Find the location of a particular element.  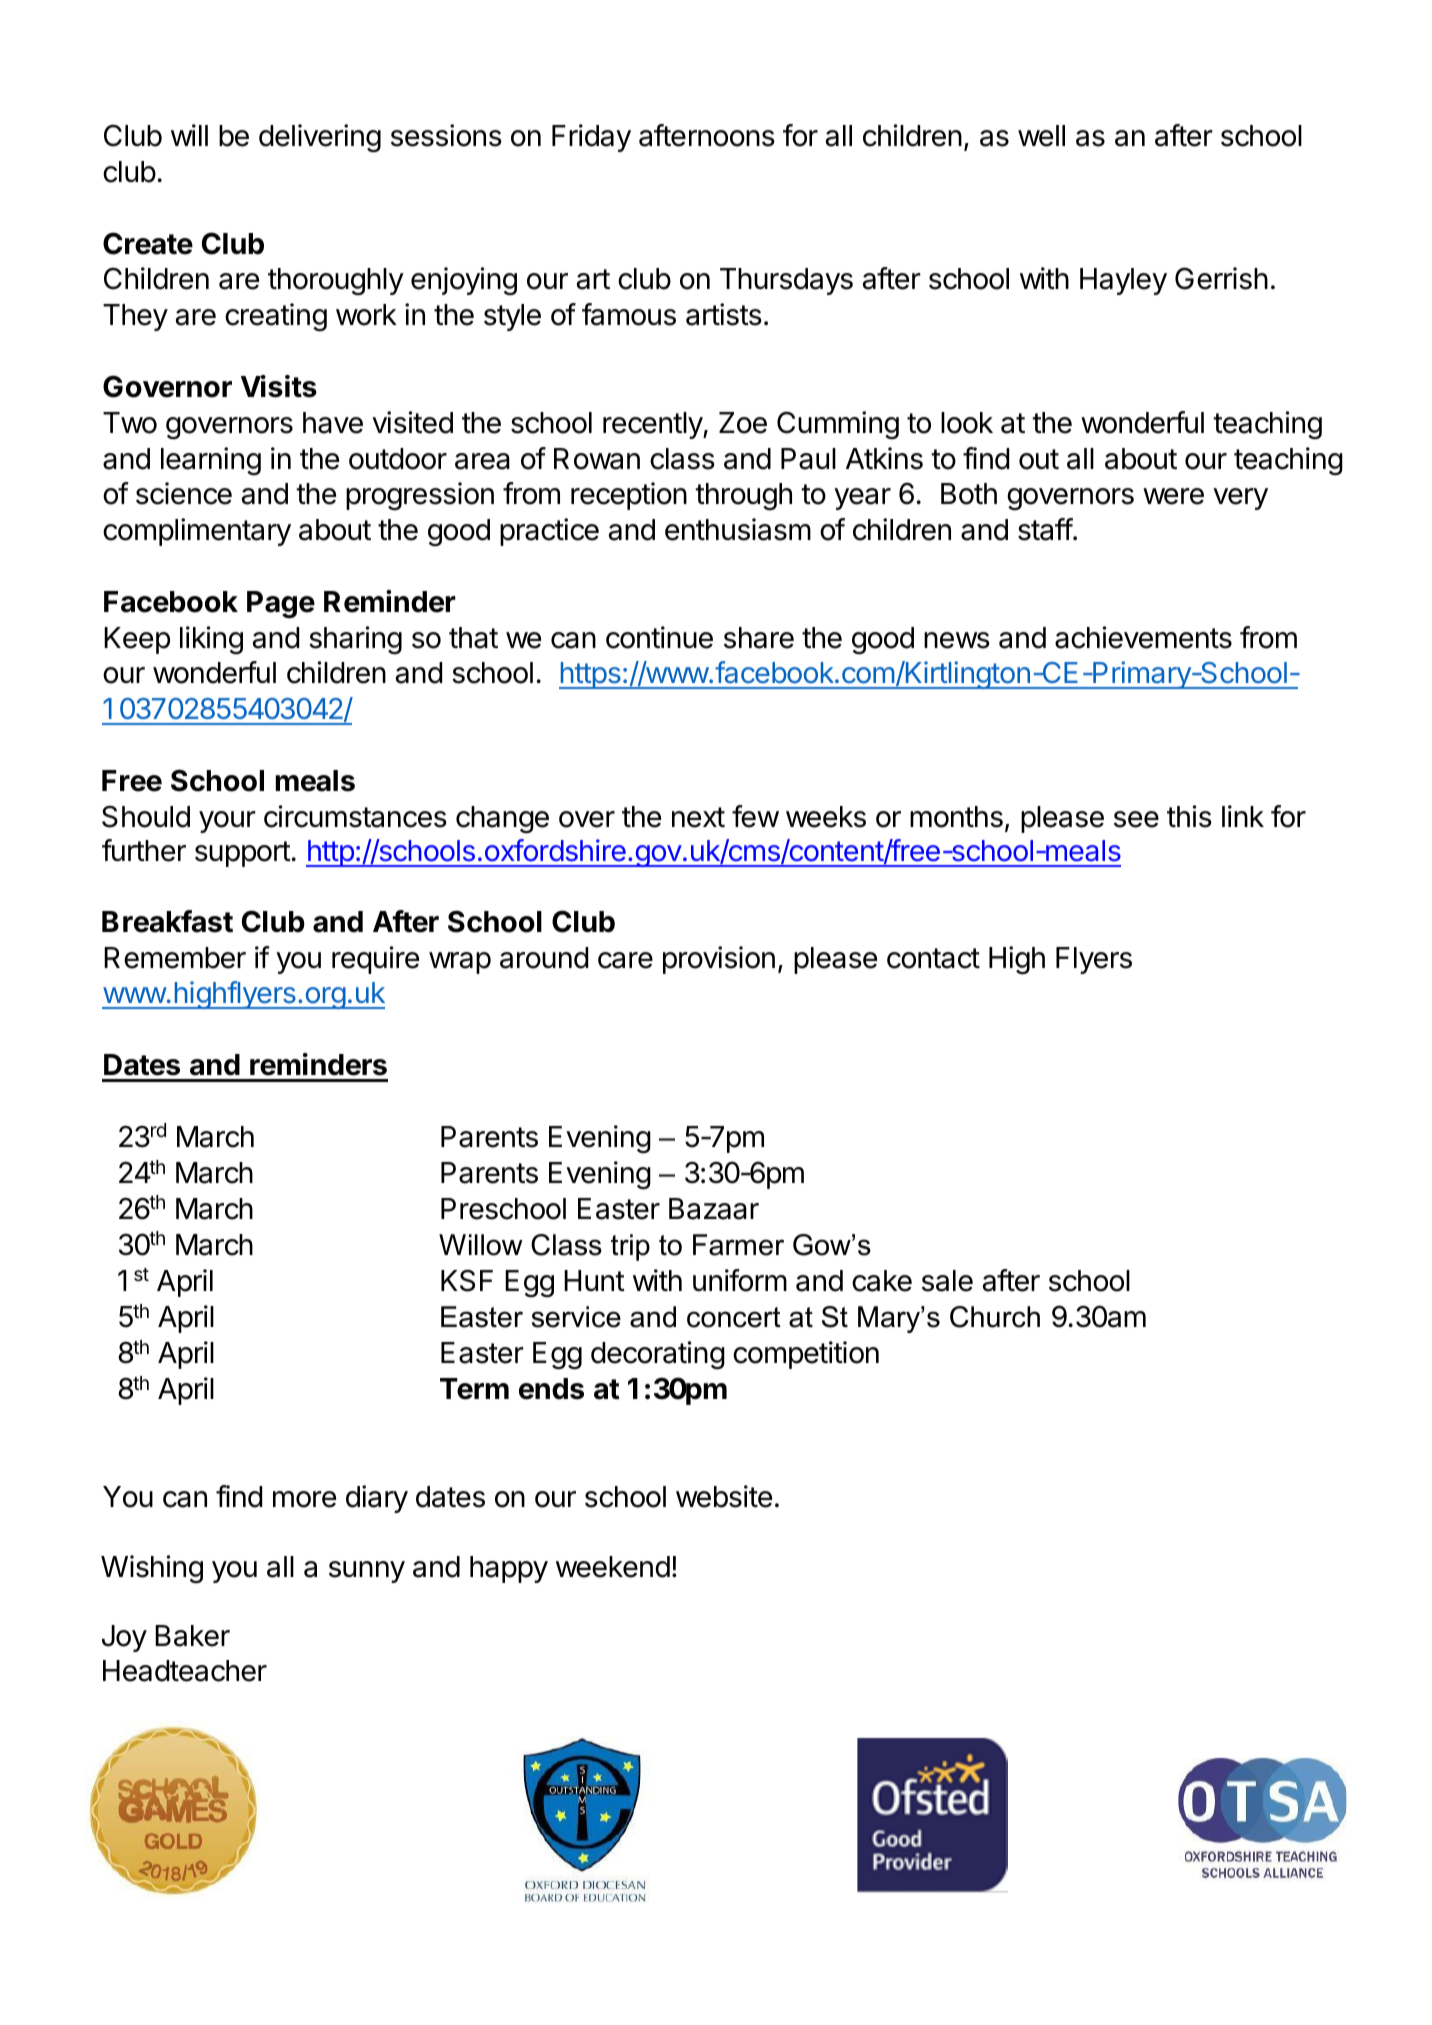

see is located at coordinates (1136, 819).
